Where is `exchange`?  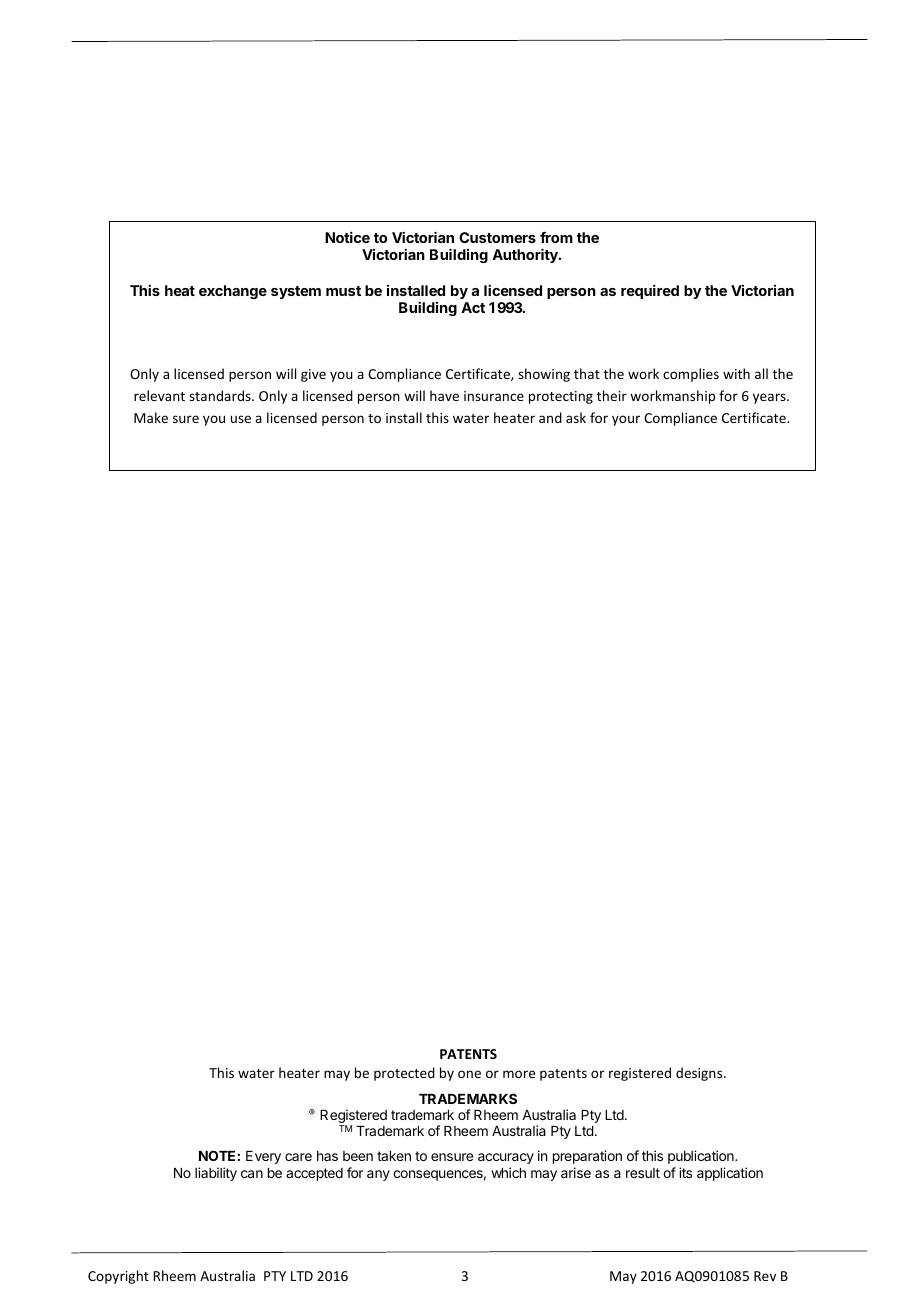 exchange is located at coordinates (233, 292).
